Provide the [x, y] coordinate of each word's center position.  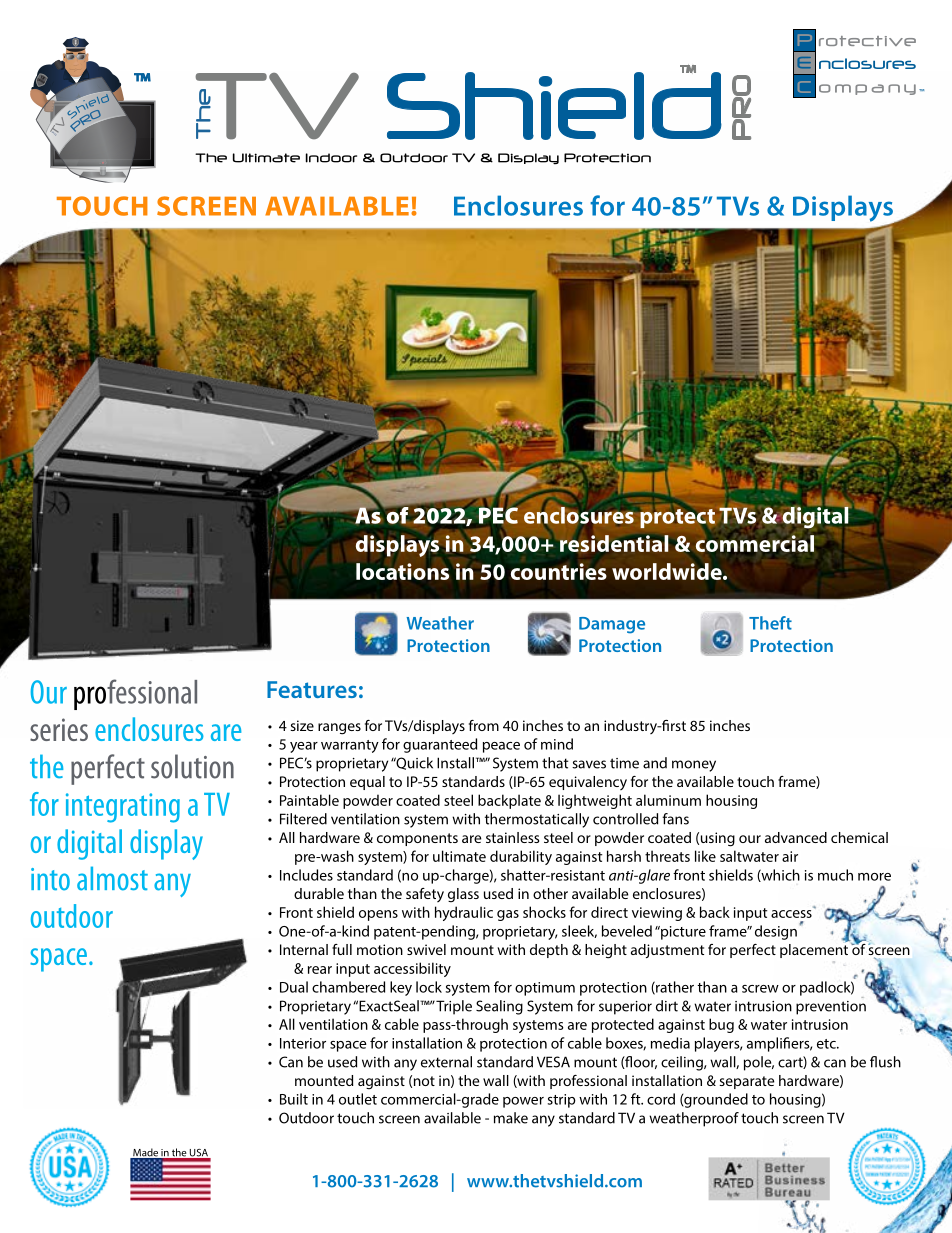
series [59, 729]
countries [559, 571]
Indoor [331, 158]
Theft [770, 623]
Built [294, 1099]
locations [402, 571]
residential [614, 543]
